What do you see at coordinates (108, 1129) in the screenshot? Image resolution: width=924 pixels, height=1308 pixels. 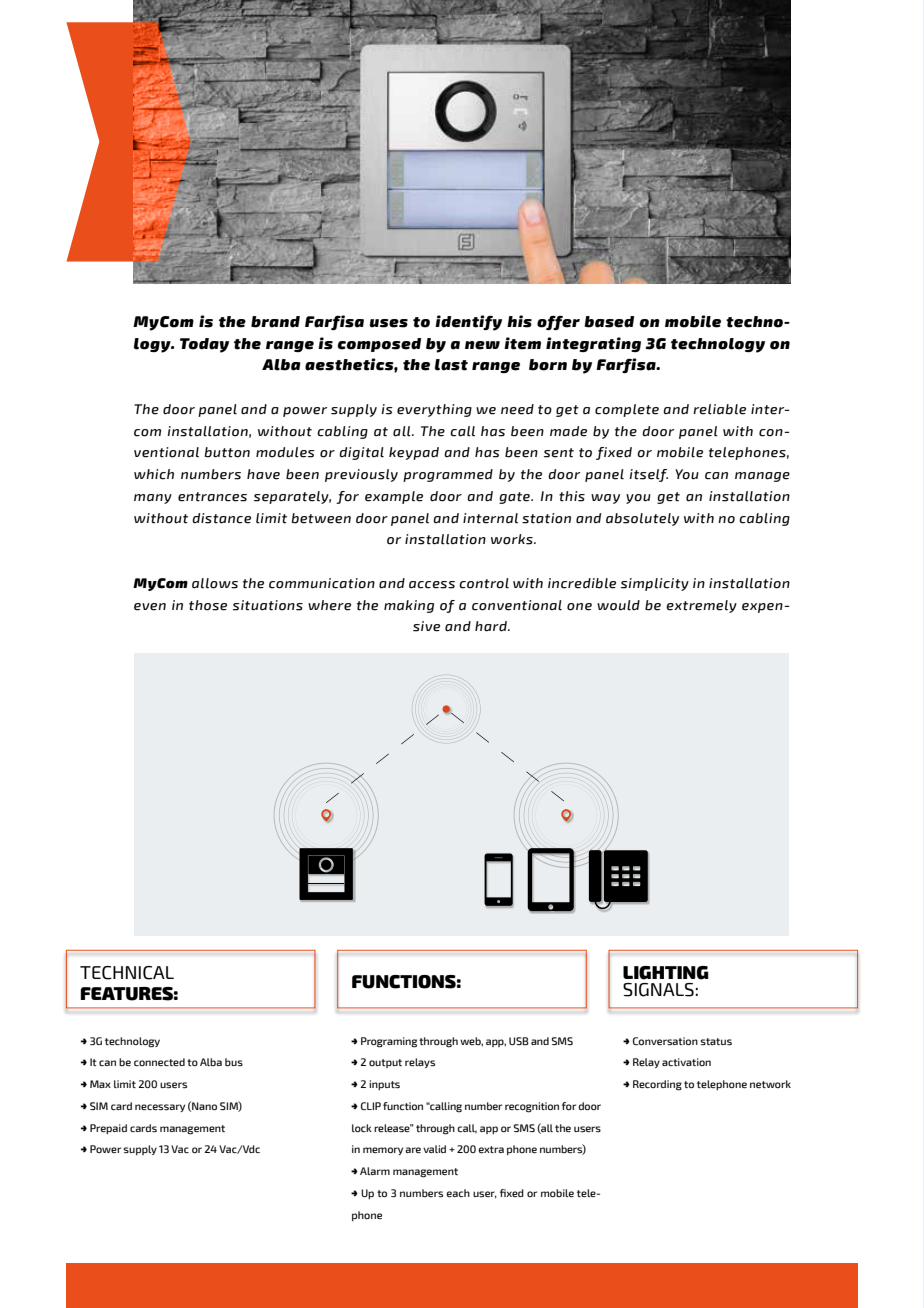 I see `Prepaid` at bounding box center [108, 1129].
